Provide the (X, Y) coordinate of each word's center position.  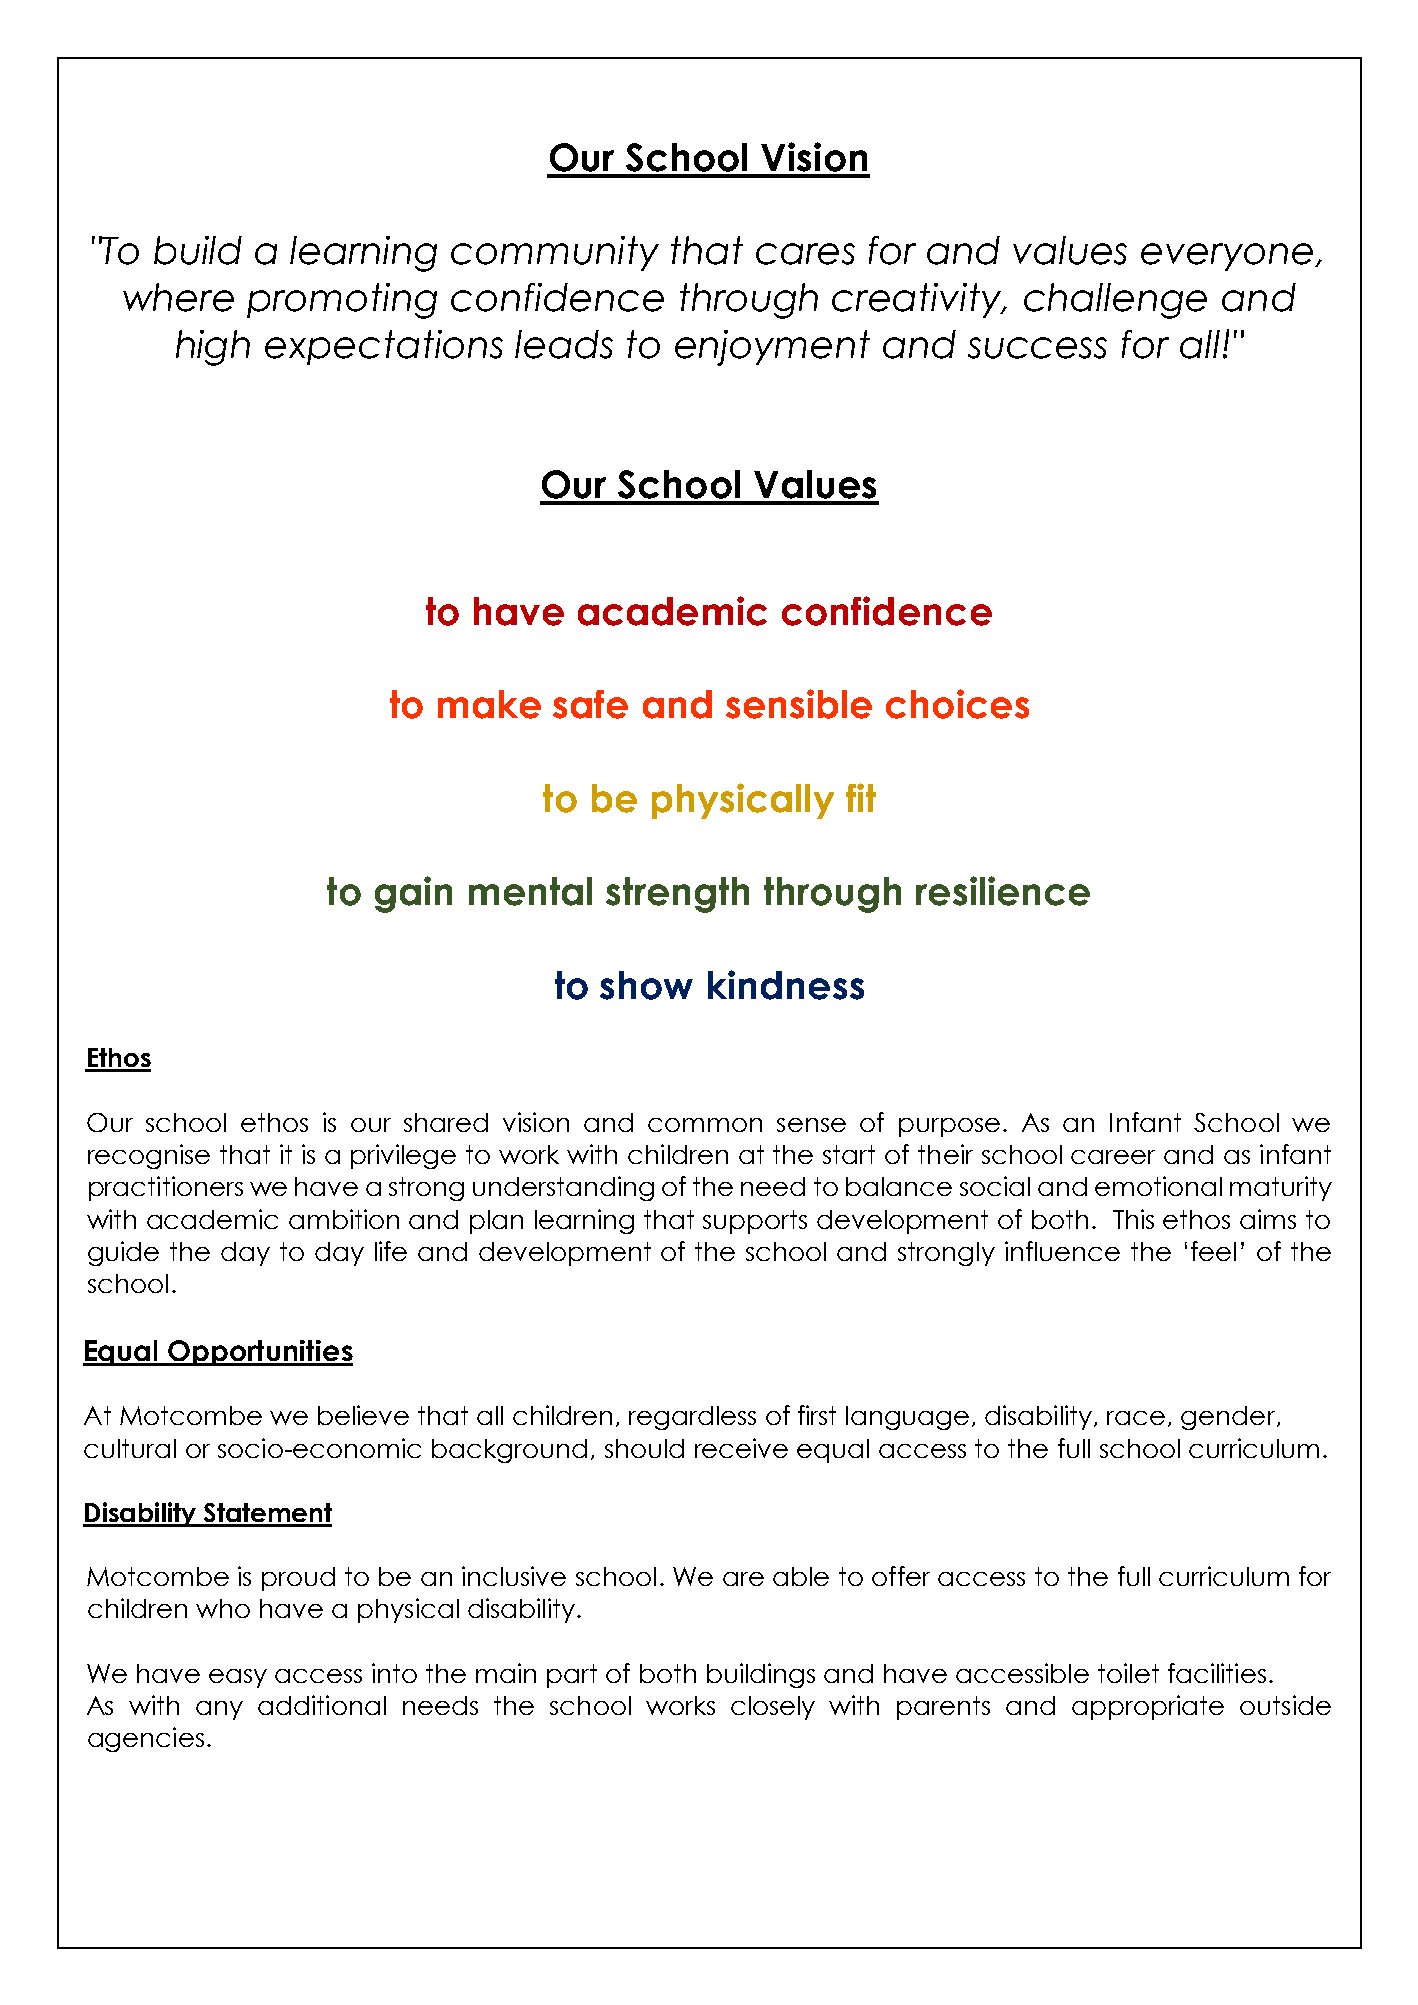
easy (238, 1678)
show (646, 985)
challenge (1115, 301)
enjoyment (772, 348)
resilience (1003, 891)
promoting (342, 301)
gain (413, 894)
